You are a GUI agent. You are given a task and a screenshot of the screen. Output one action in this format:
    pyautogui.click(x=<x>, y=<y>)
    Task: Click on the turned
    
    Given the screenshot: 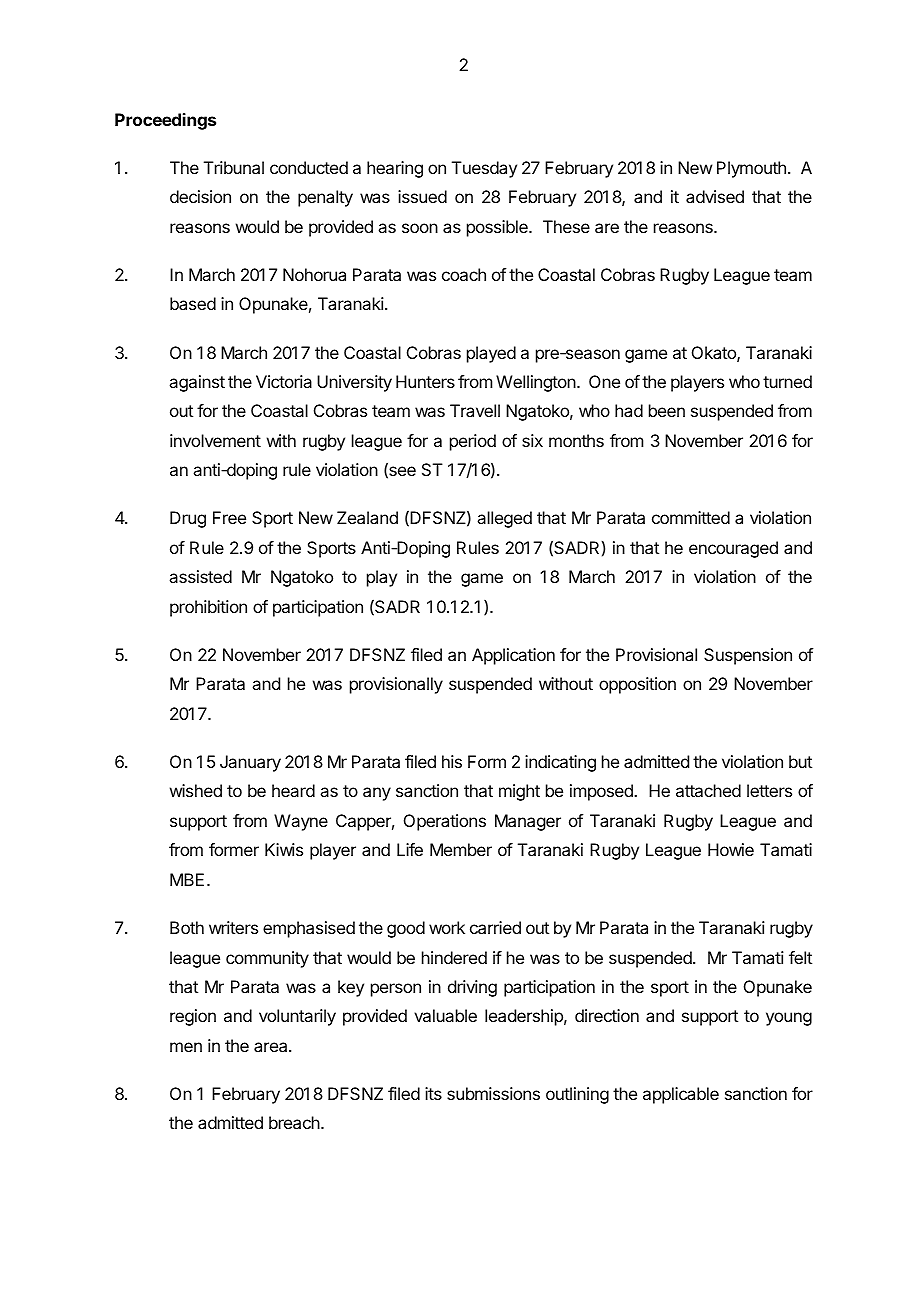 What is the action you would take?
    pyautogui.click(x=787, y=381)
